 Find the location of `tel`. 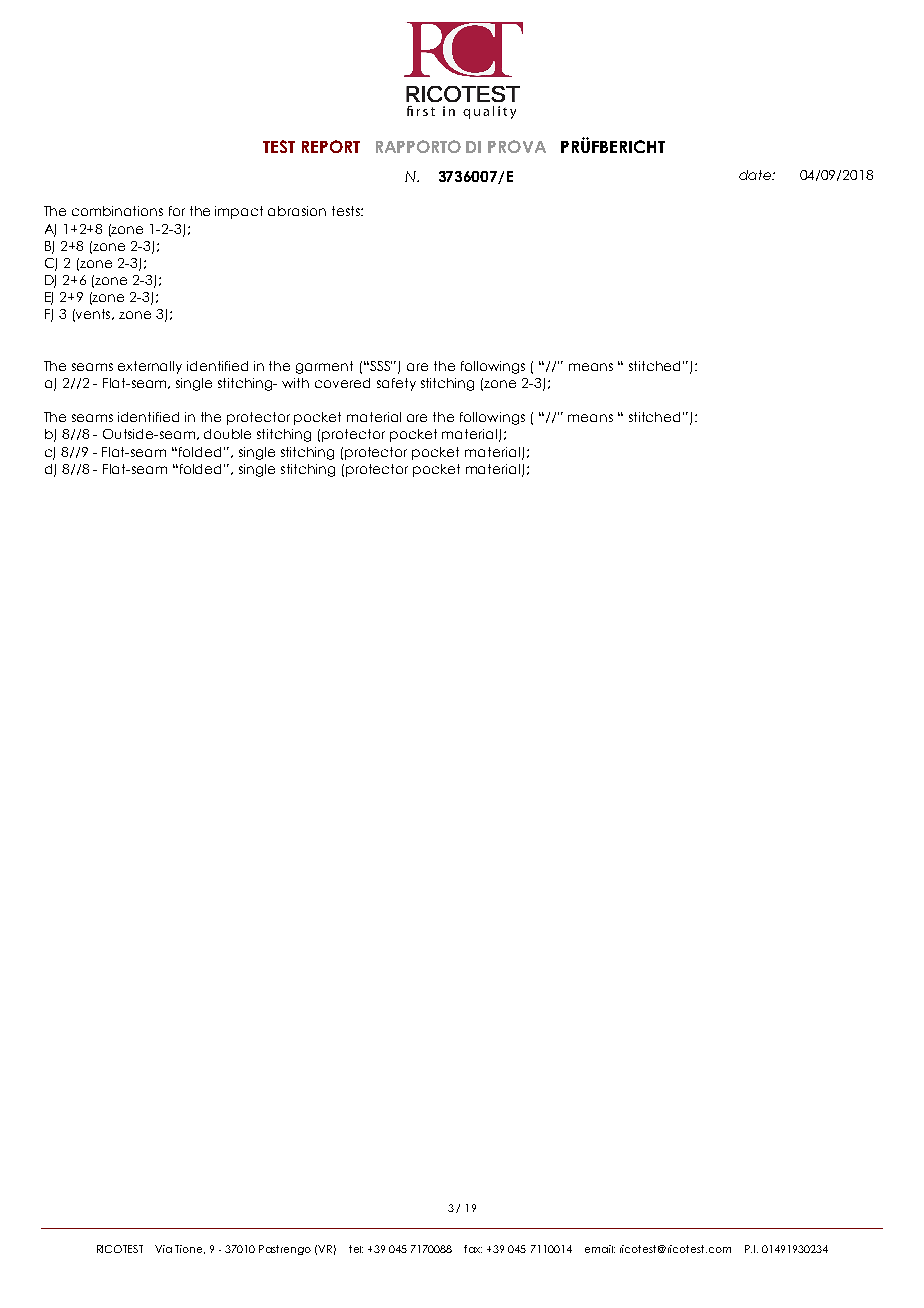

tel is located at coordinates (356, 1249).
